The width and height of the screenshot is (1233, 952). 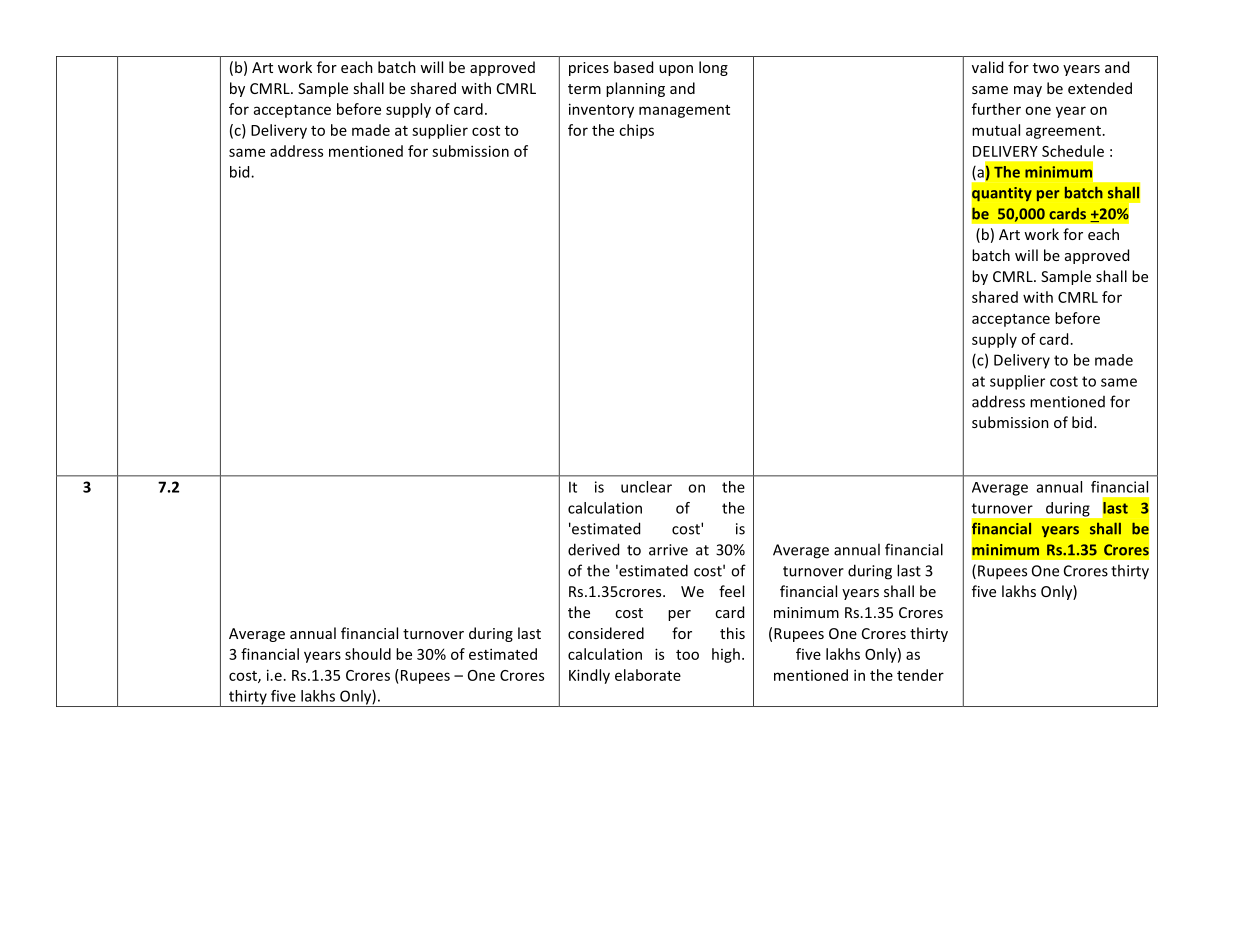 What do you see at coordinates (1028, 91) in the screenshot?
I see `may` at bounding box center [1028, 91].
